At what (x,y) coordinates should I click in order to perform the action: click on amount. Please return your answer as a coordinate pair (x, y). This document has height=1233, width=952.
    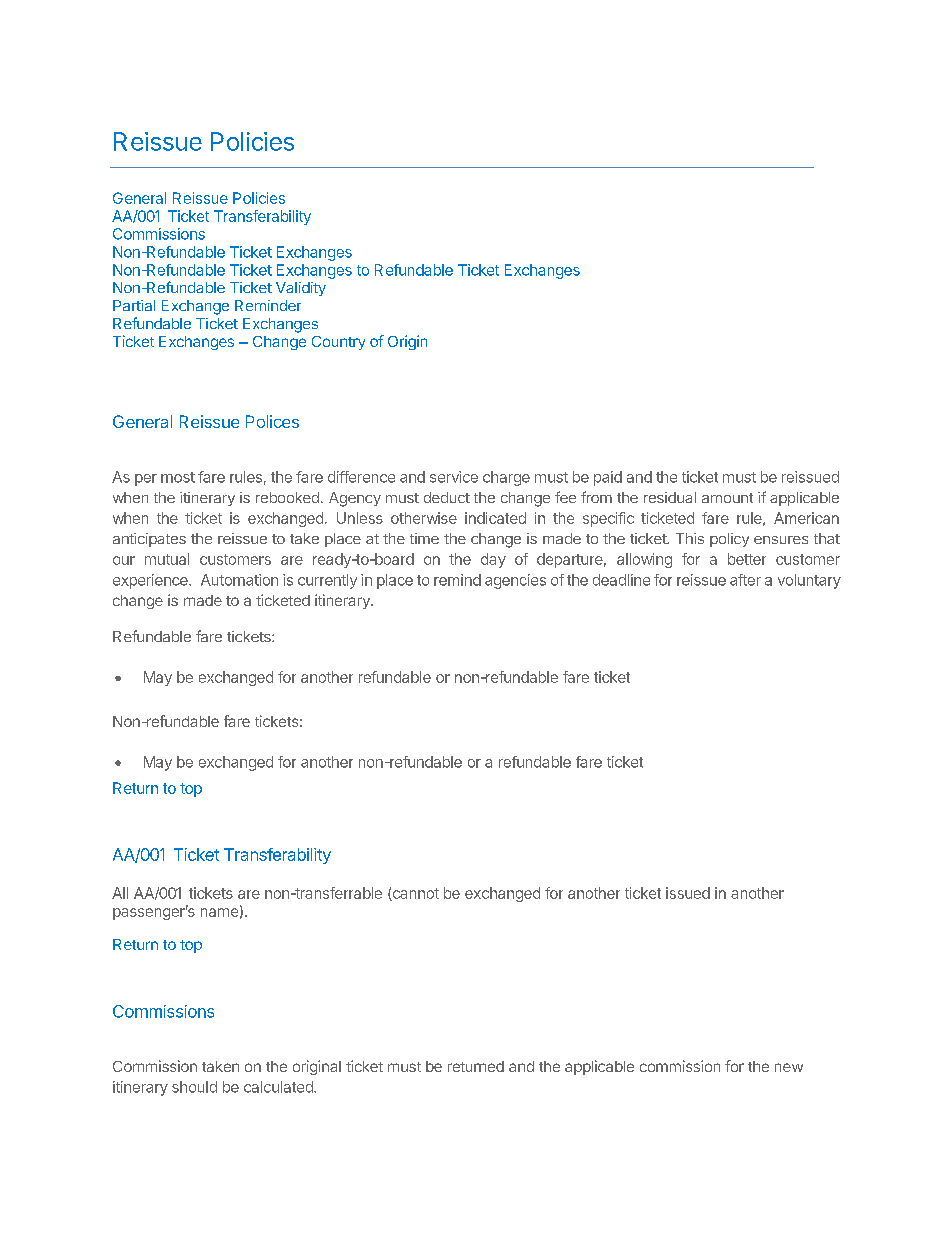
    Looking at the image, I should click on (727, 498).
